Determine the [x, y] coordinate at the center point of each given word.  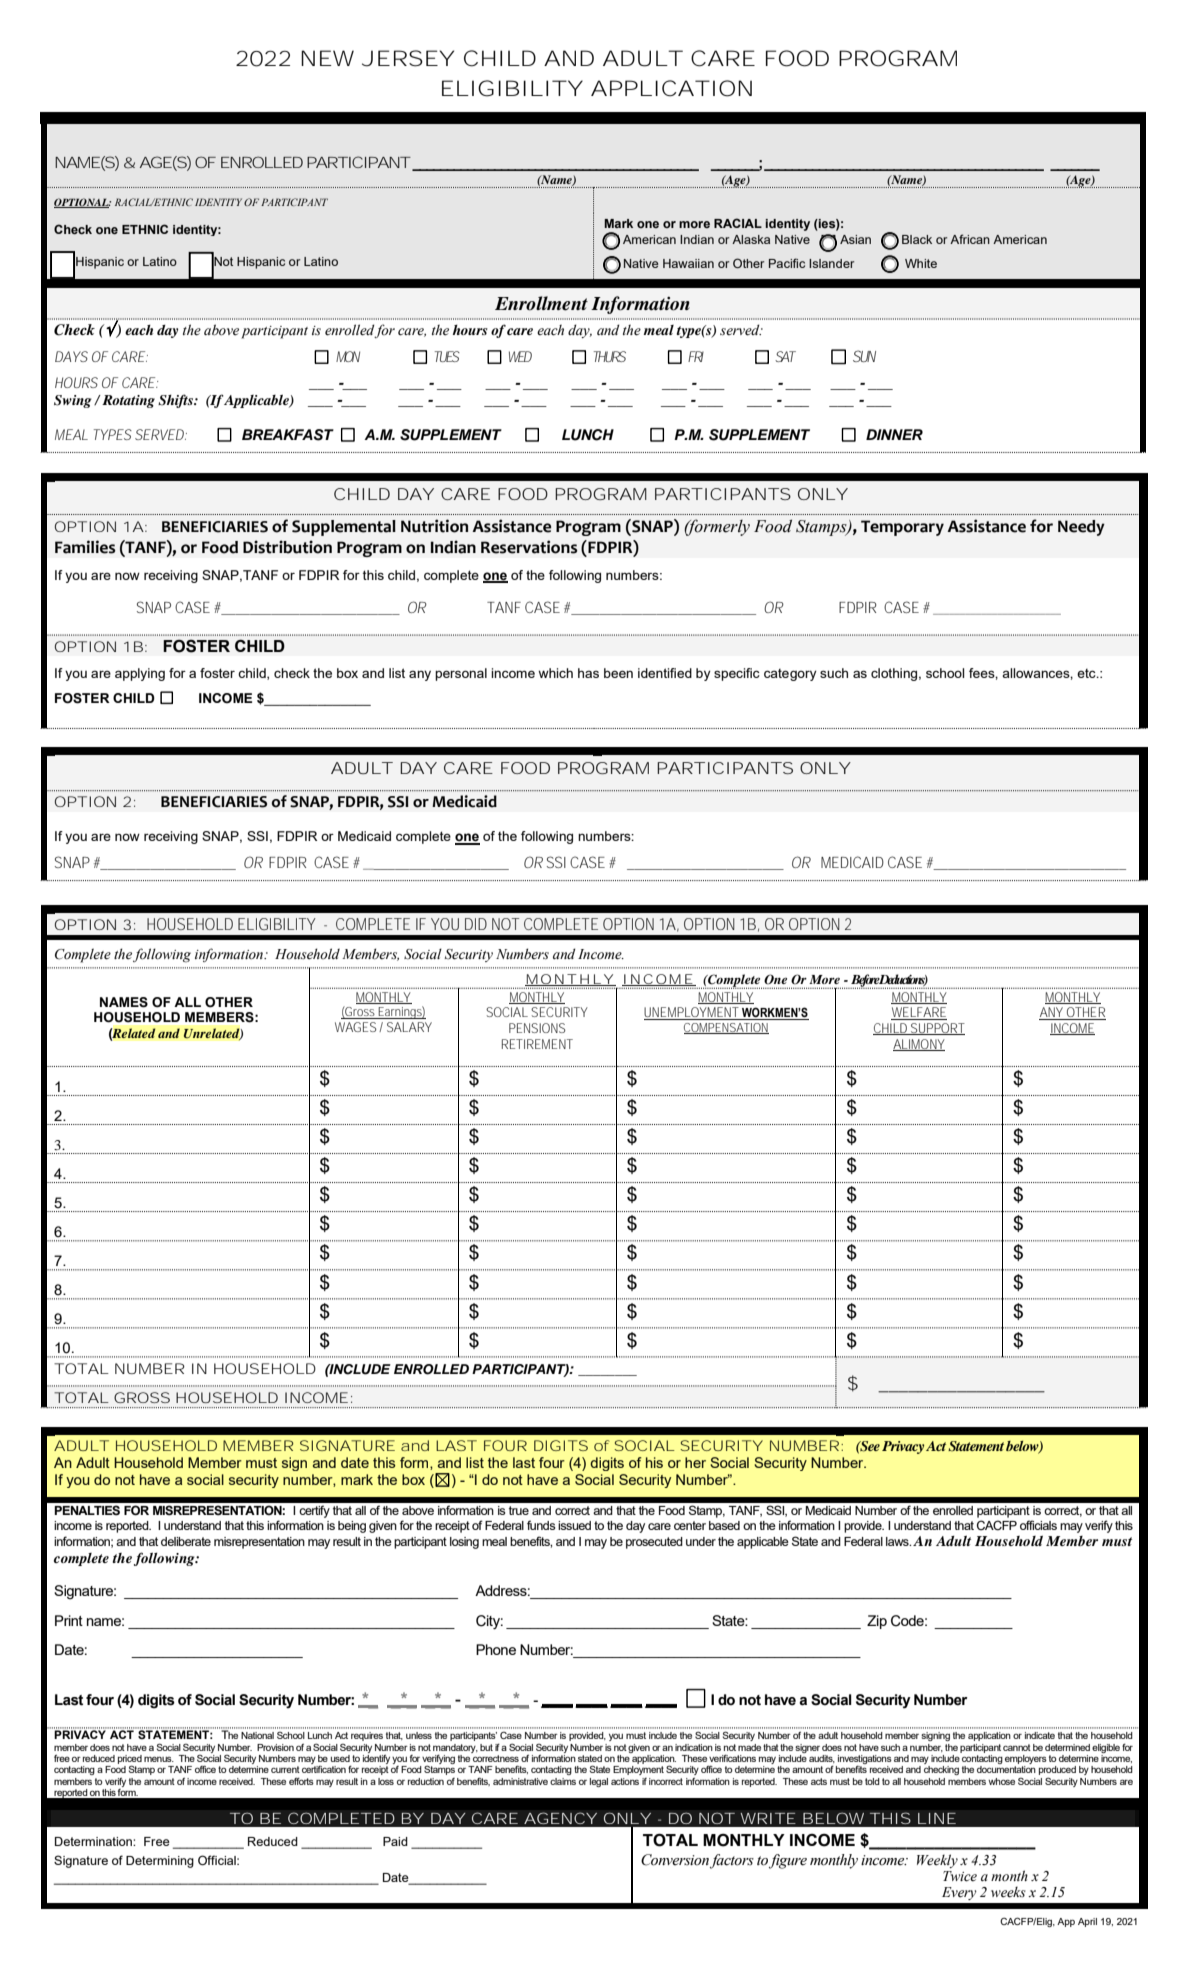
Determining [160, 1862]
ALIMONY [919, 1045]
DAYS [71, 356]
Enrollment [541, 303]
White [921, 263]
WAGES [355, 1027]
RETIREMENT [537, 1044]
